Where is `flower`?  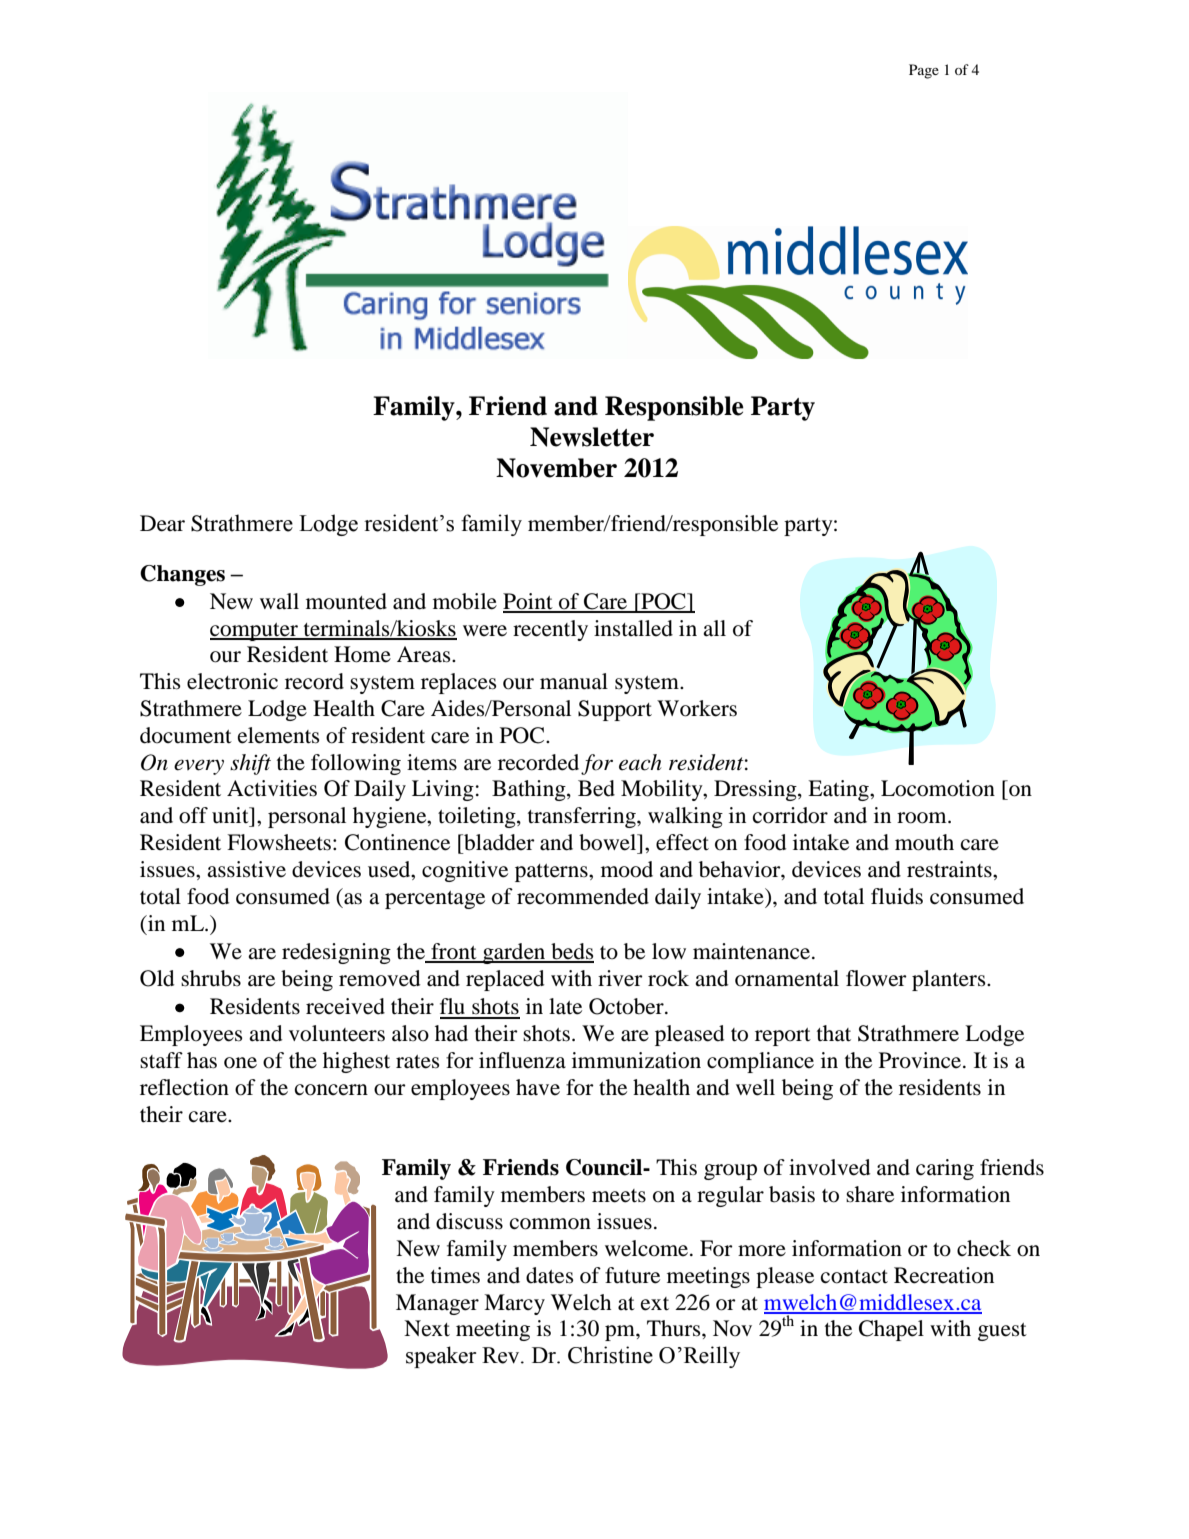
flower is located at coordinates (876, 978).
